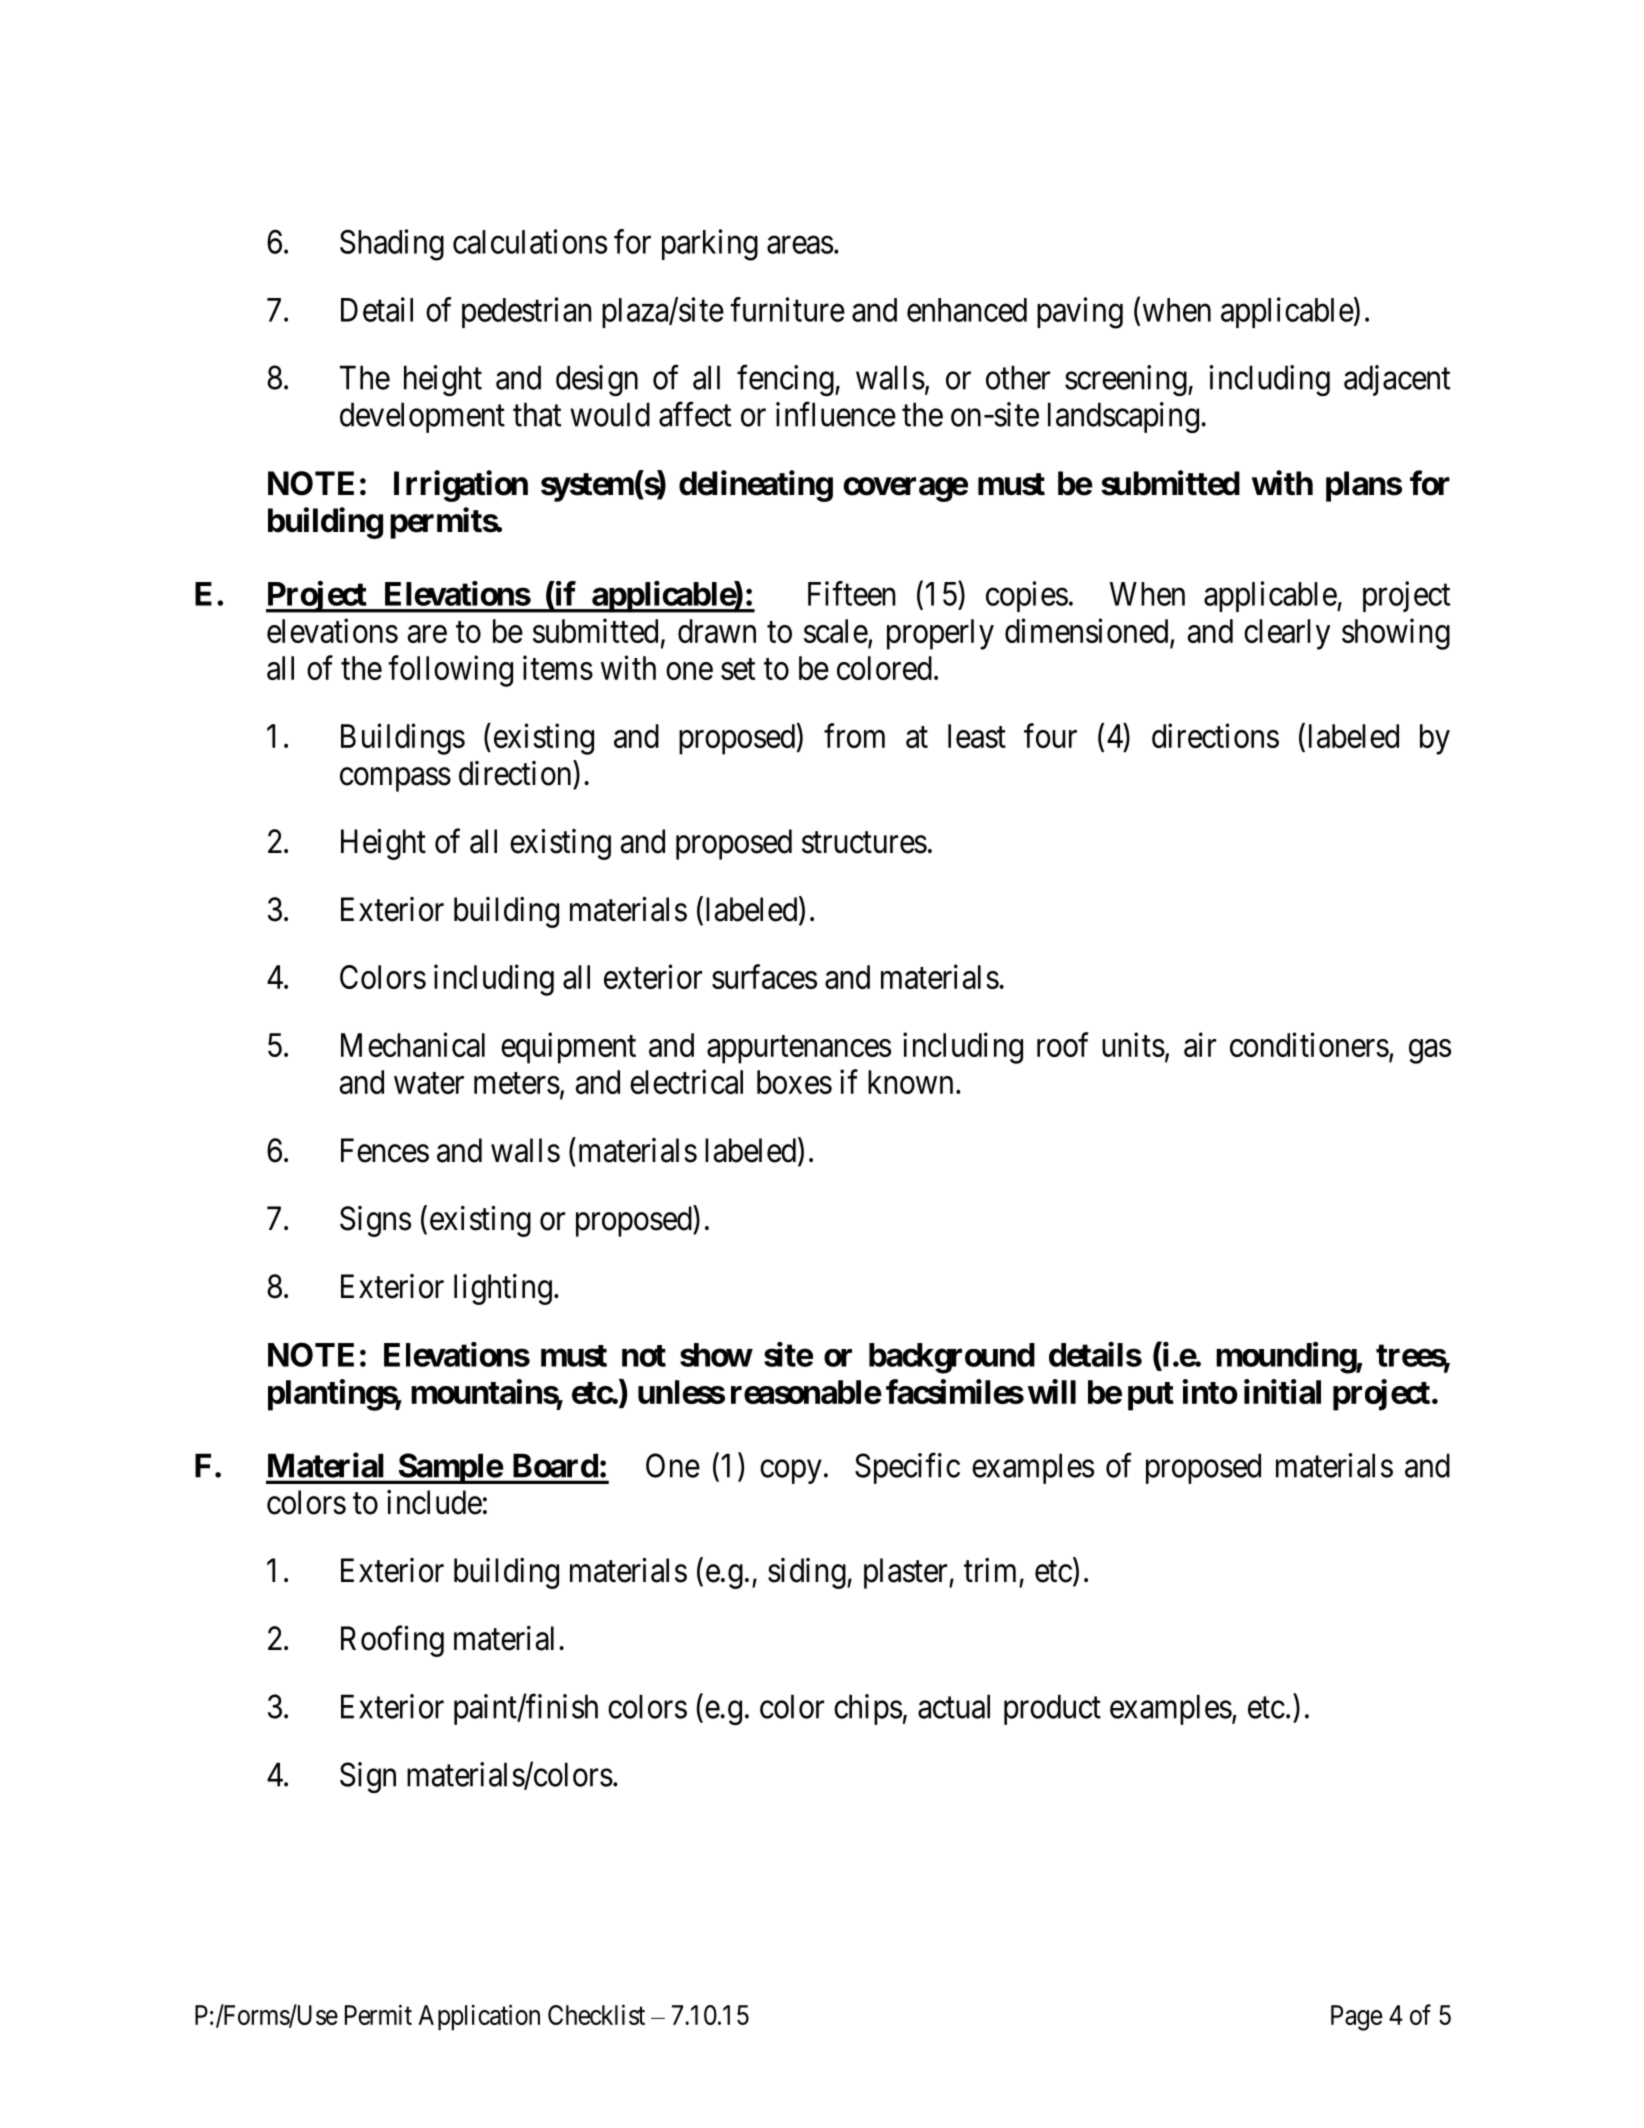  What do you see at coordinates (910, 1082) in the page?
I see `known` at bounding box center [910, 1082].
